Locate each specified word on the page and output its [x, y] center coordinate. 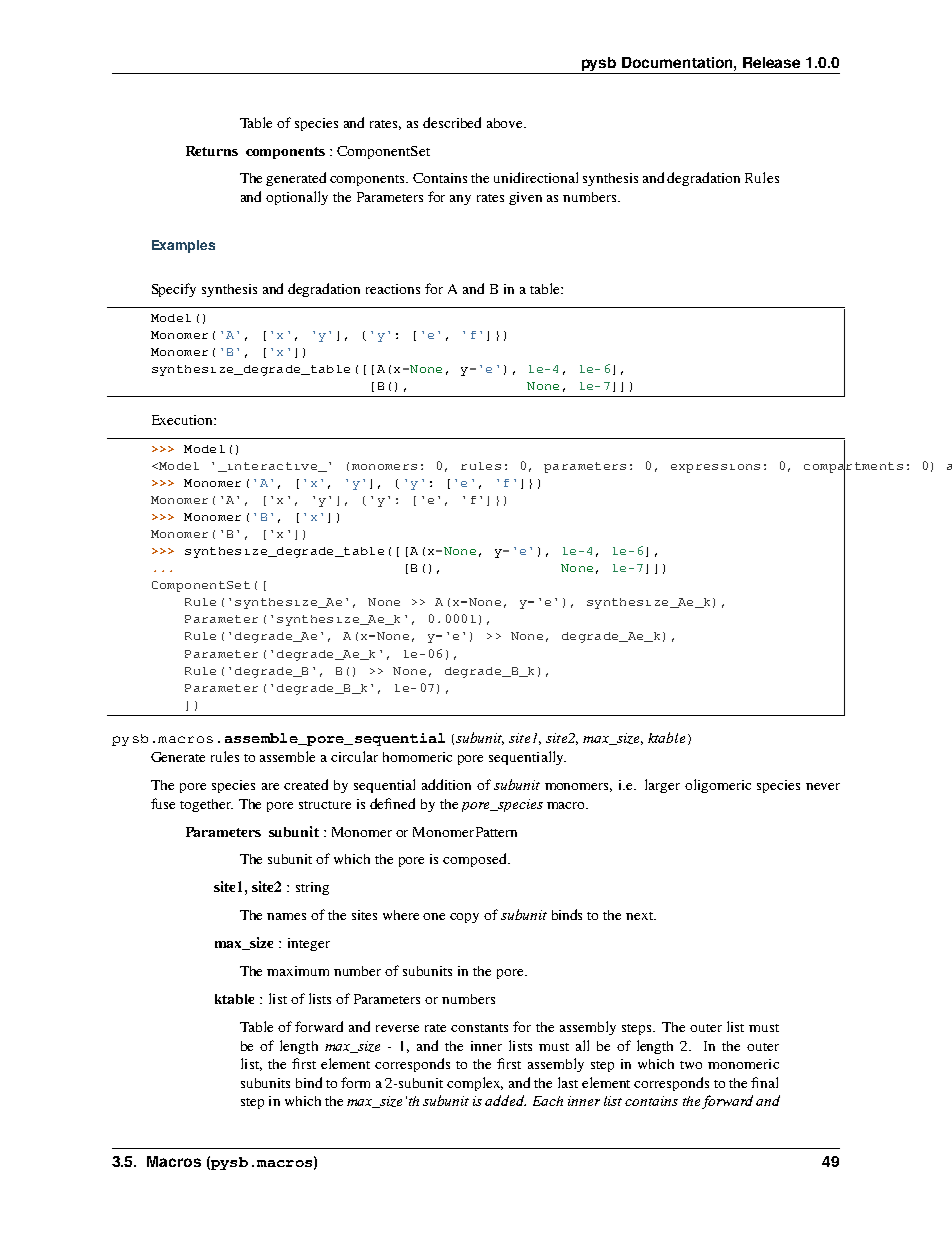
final [764, 1082]
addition [446, 784]
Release [771, 62]
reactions [393, 289]
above [506, 123]
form [355, 1082]
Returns [212, 151]
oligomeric [718, 786]
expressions [715, 468]
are [270, 786]
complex [475, 1084]
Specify [174, 290]
